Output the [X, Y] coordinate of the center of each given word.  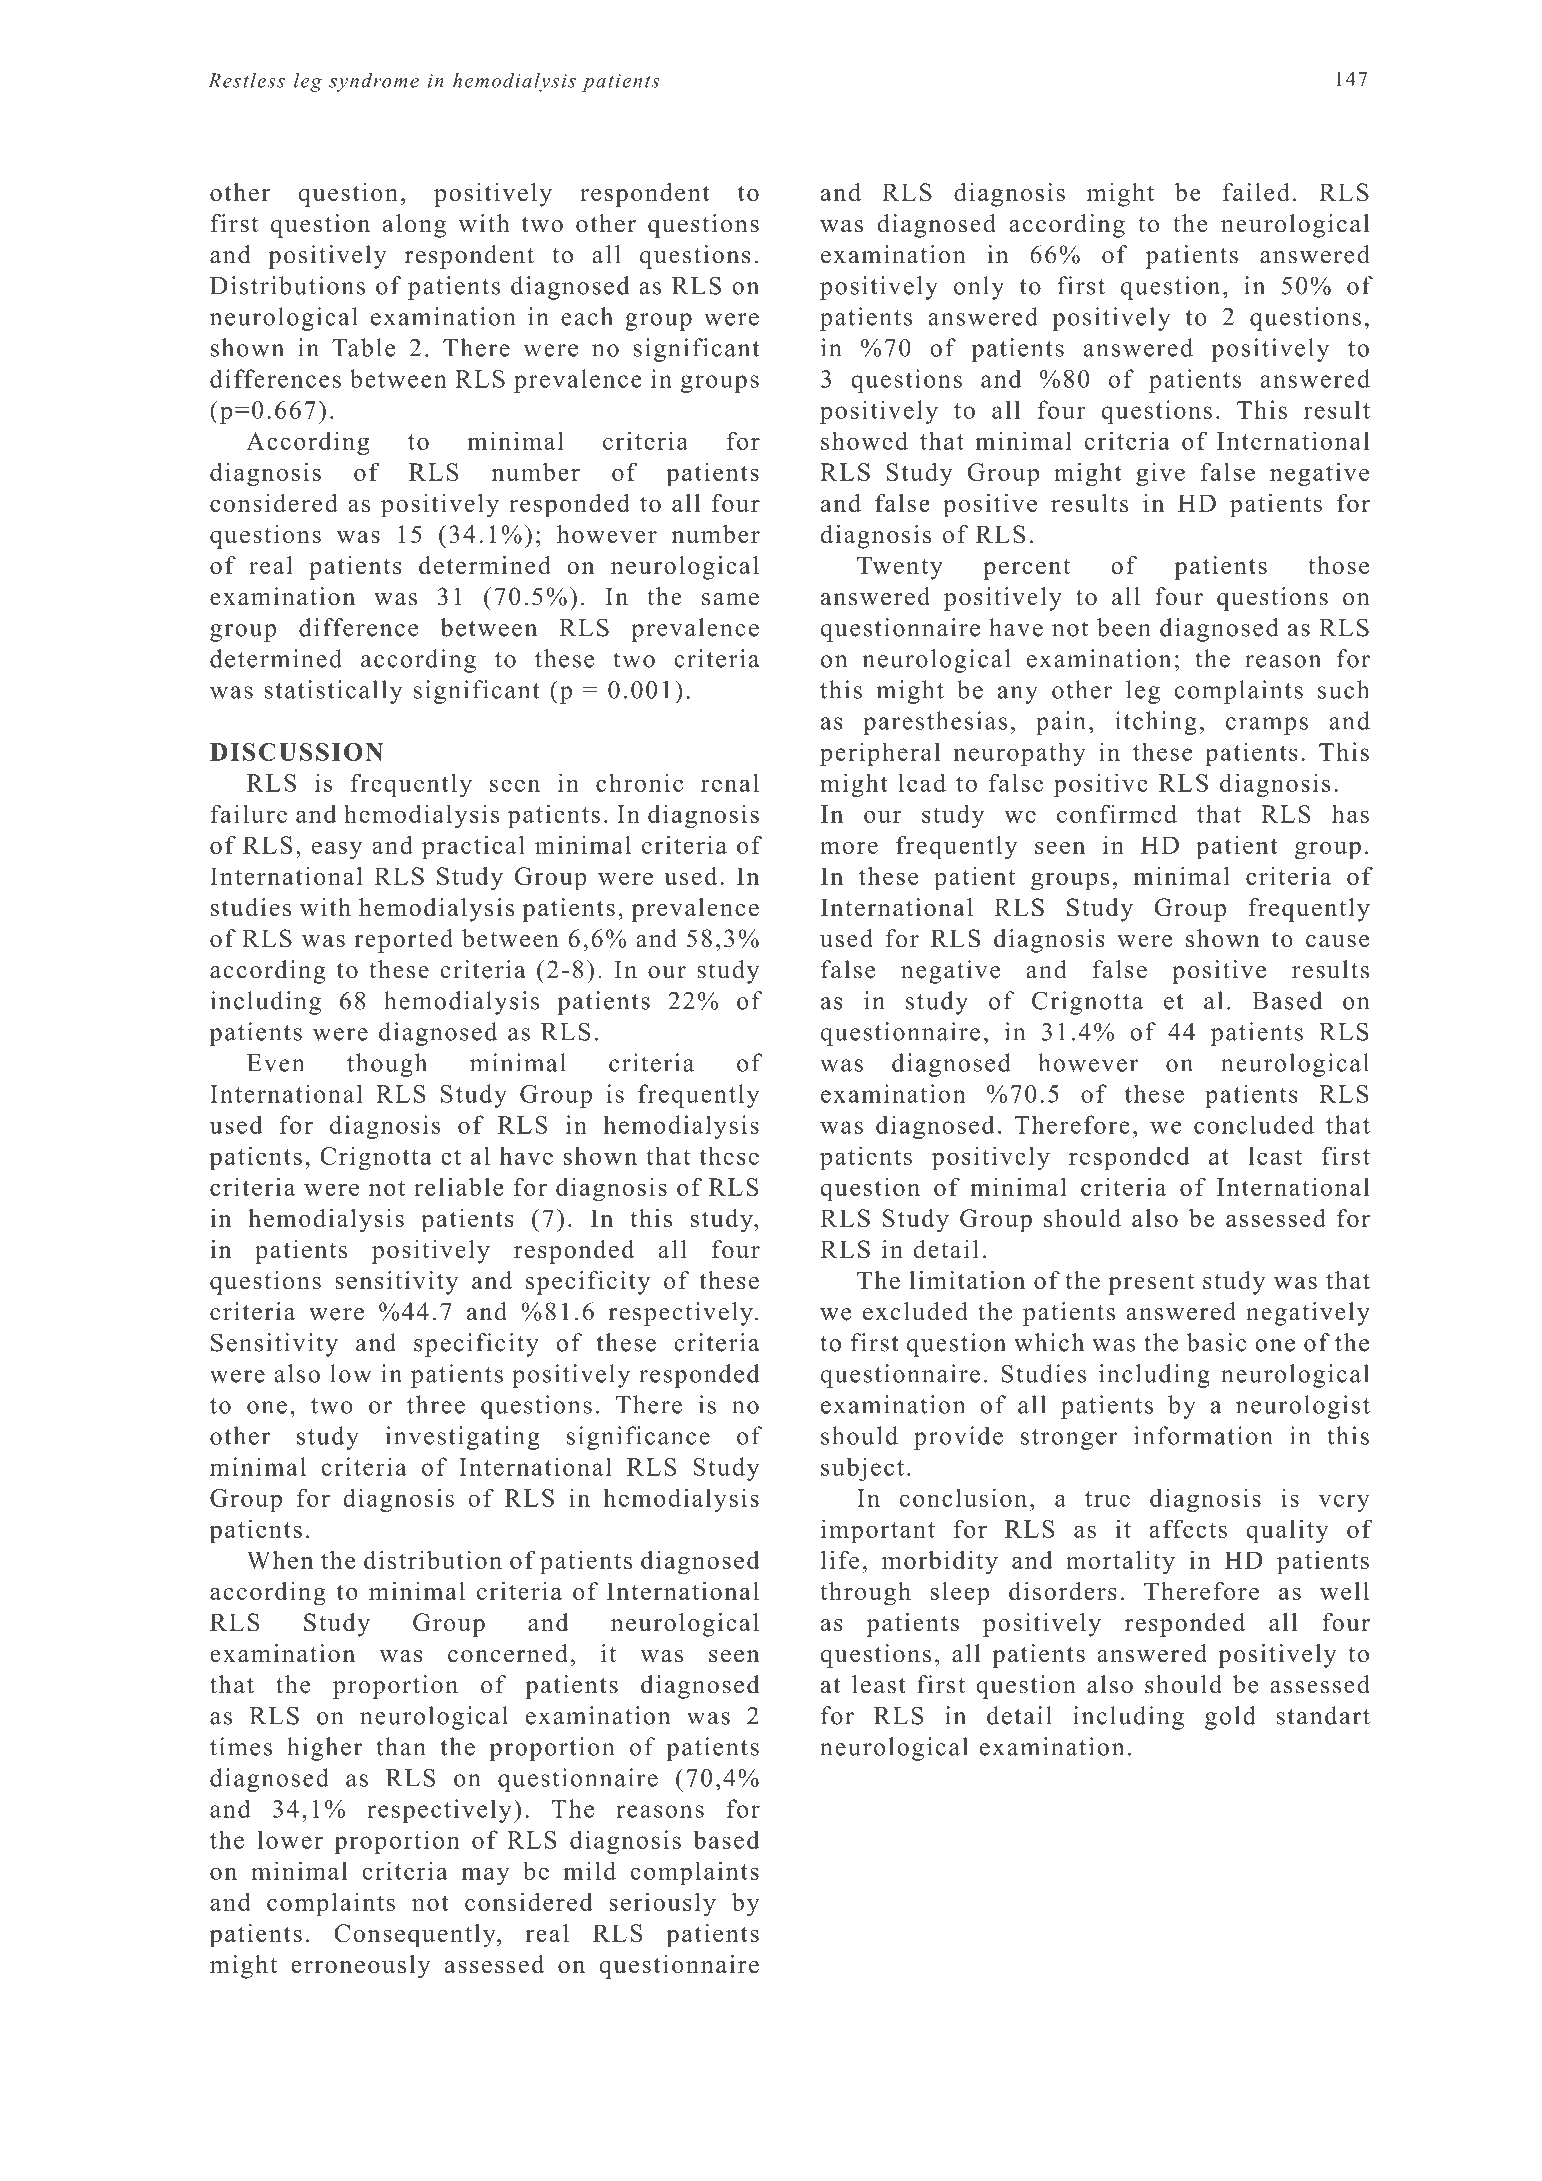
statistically [333, 692]
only [979, 288]
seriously [662, 1904]
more [849, 848]
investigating [463, 1438]
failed [1256, 192]
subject [862, 1469]
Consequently [416, 1936]
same [730, 599]
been [1124, 627]
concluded [1254, 1124]
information [1203, 1435]
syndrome [374, 82]
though [387, 1065]
